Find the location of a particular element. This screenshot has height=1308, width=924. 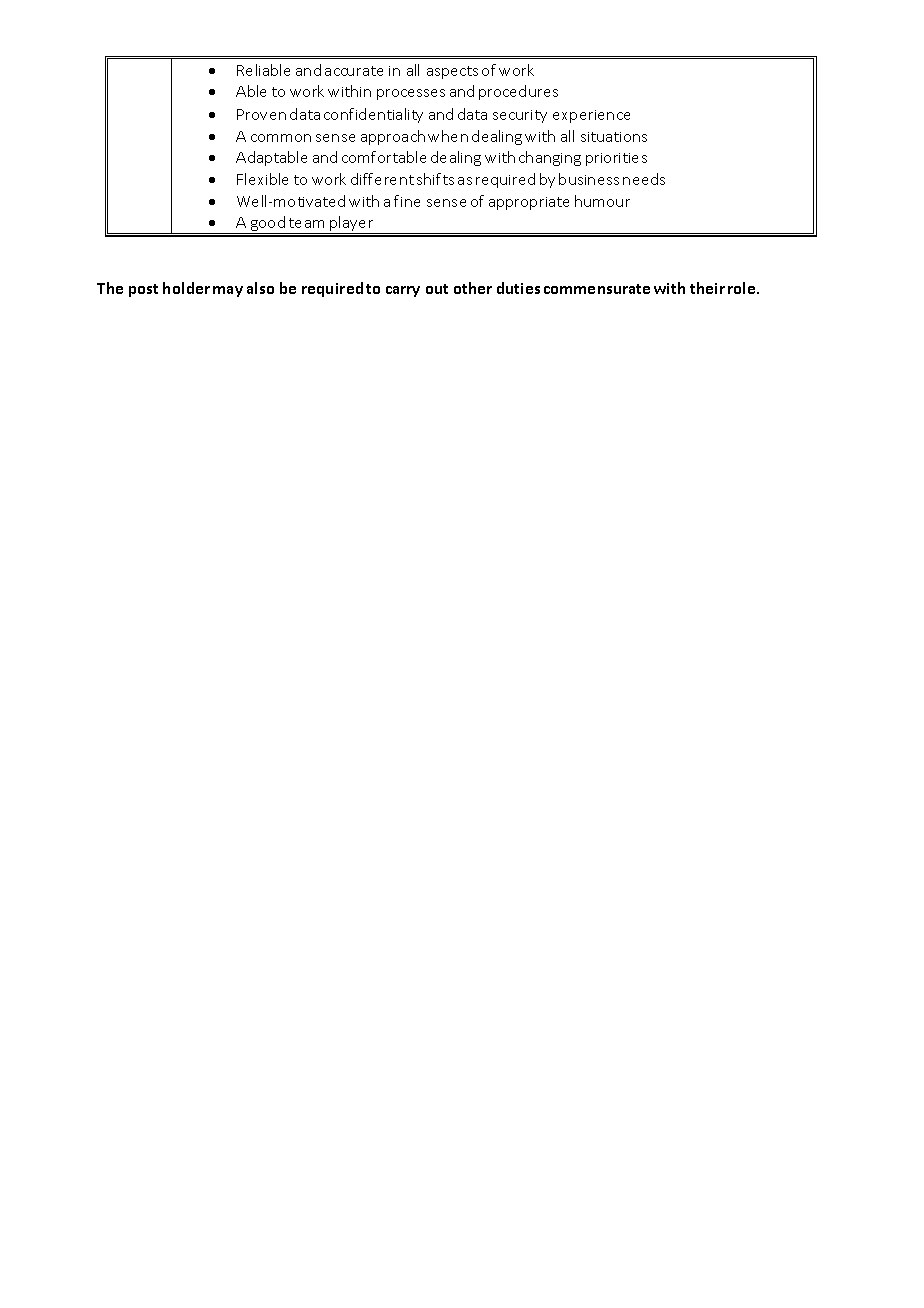

aspects is located at coordinates (452, 72).
